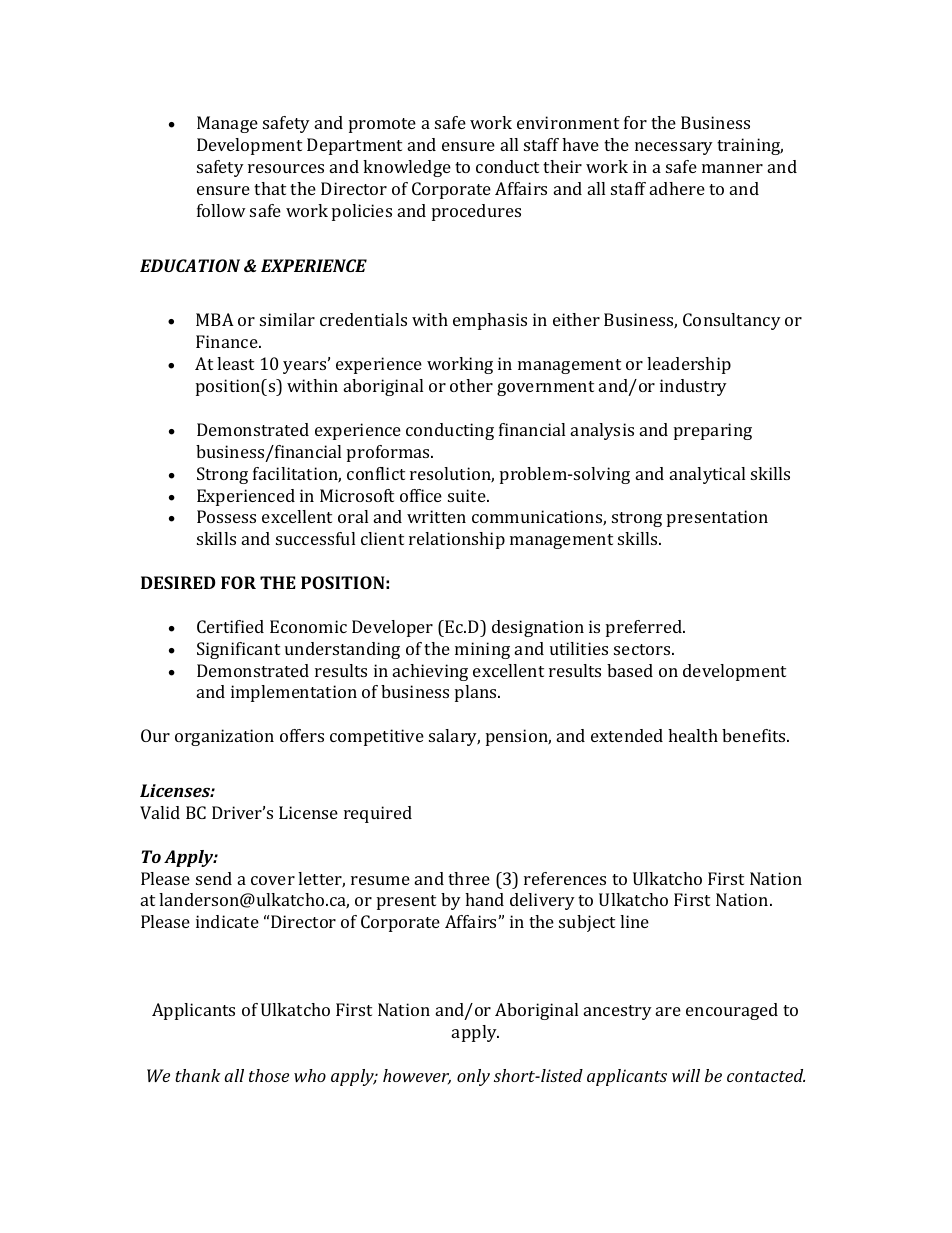 The height and width of the screenshot is (1233, 952). I want to click on three, so click(469, 878).
